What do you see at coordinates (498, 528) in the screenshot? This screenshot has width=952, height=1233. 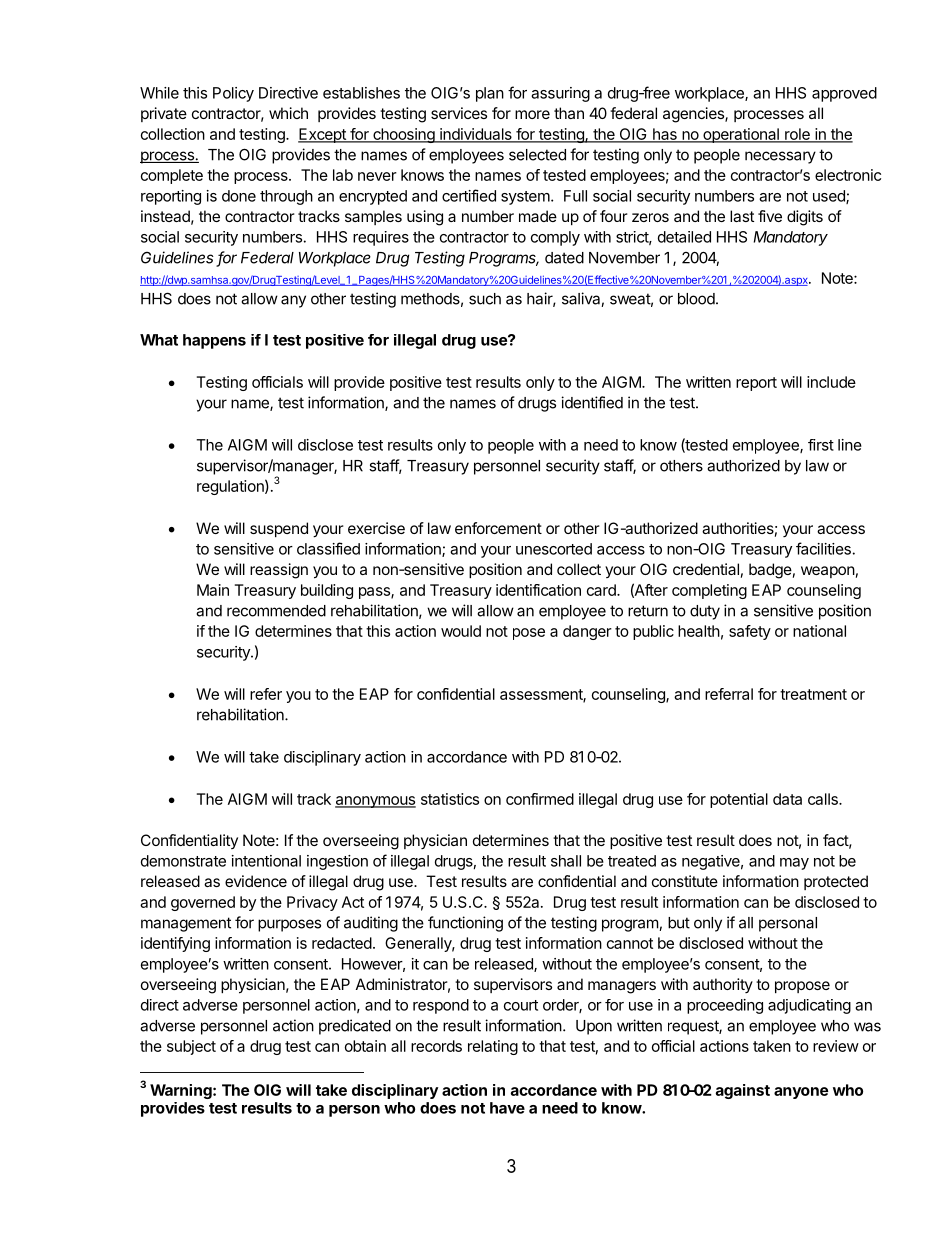 I see `enforcement` at bounding box center [498, 528].
